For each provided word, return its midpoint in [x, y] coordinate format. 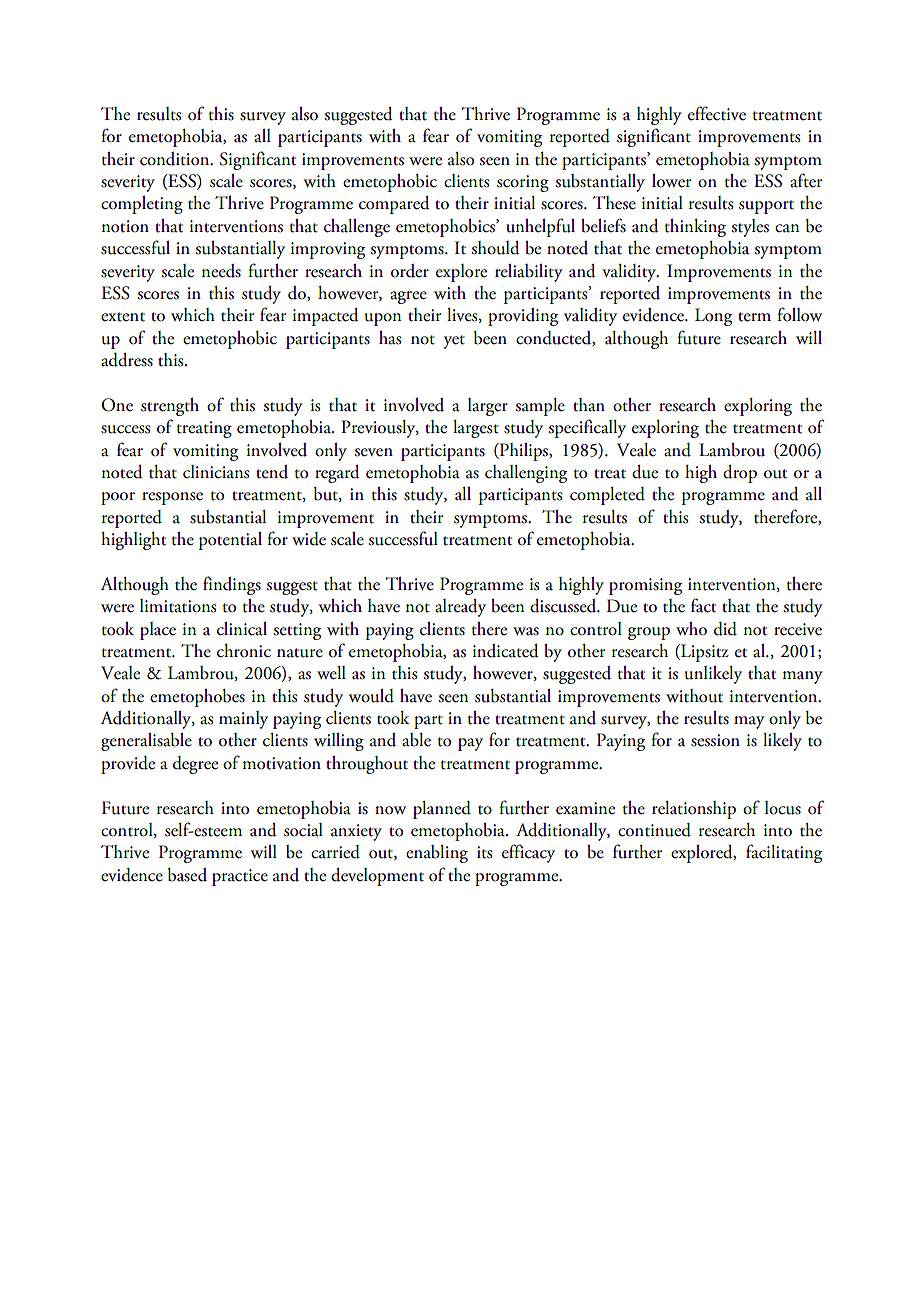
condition [176, 159]
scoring [523, 183]
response [172, 498]
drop [740, 474]
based [187, 875]
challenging [526, 474]
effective [717, 113]
